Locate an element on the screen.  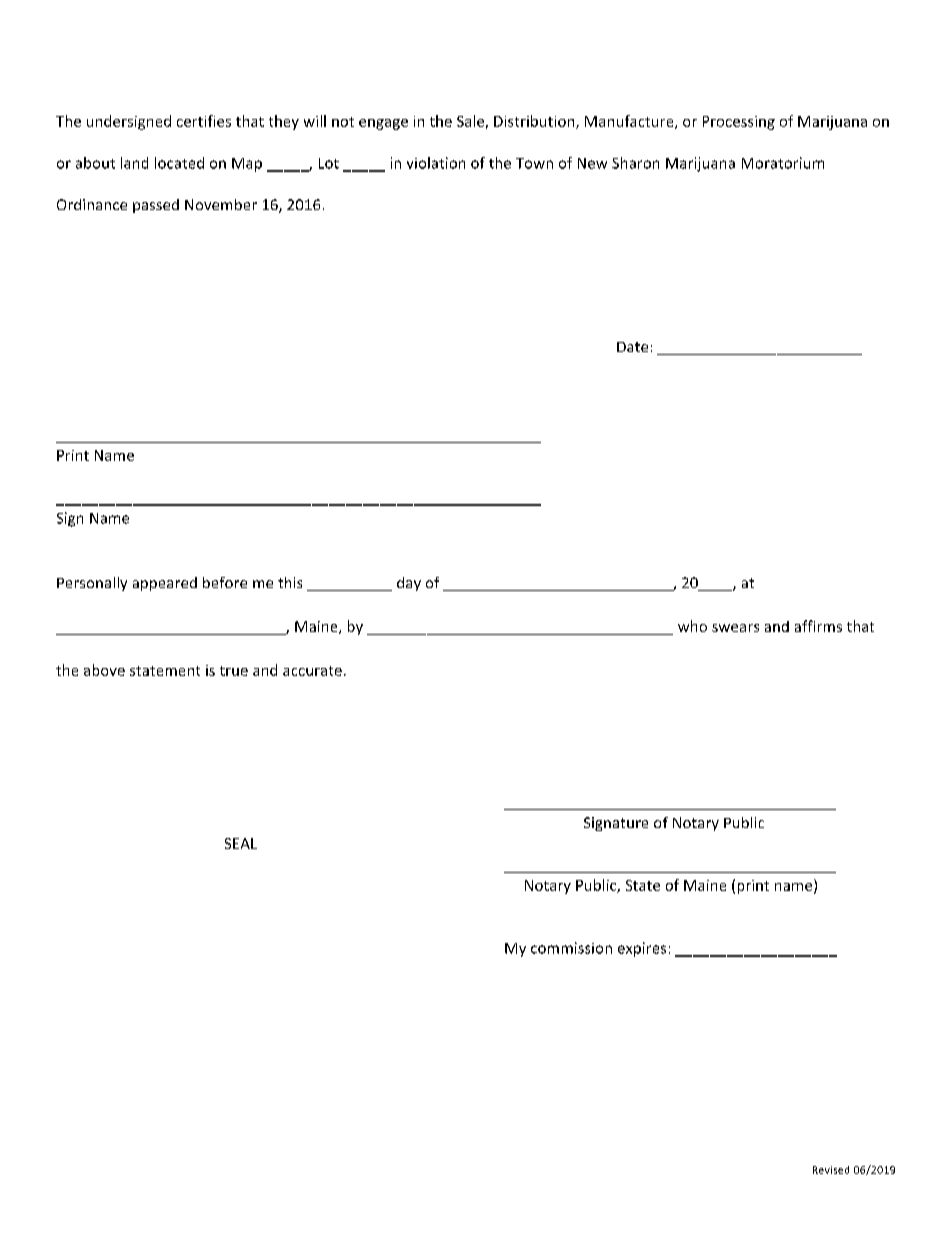
day is located at coordinates (409, 584).
